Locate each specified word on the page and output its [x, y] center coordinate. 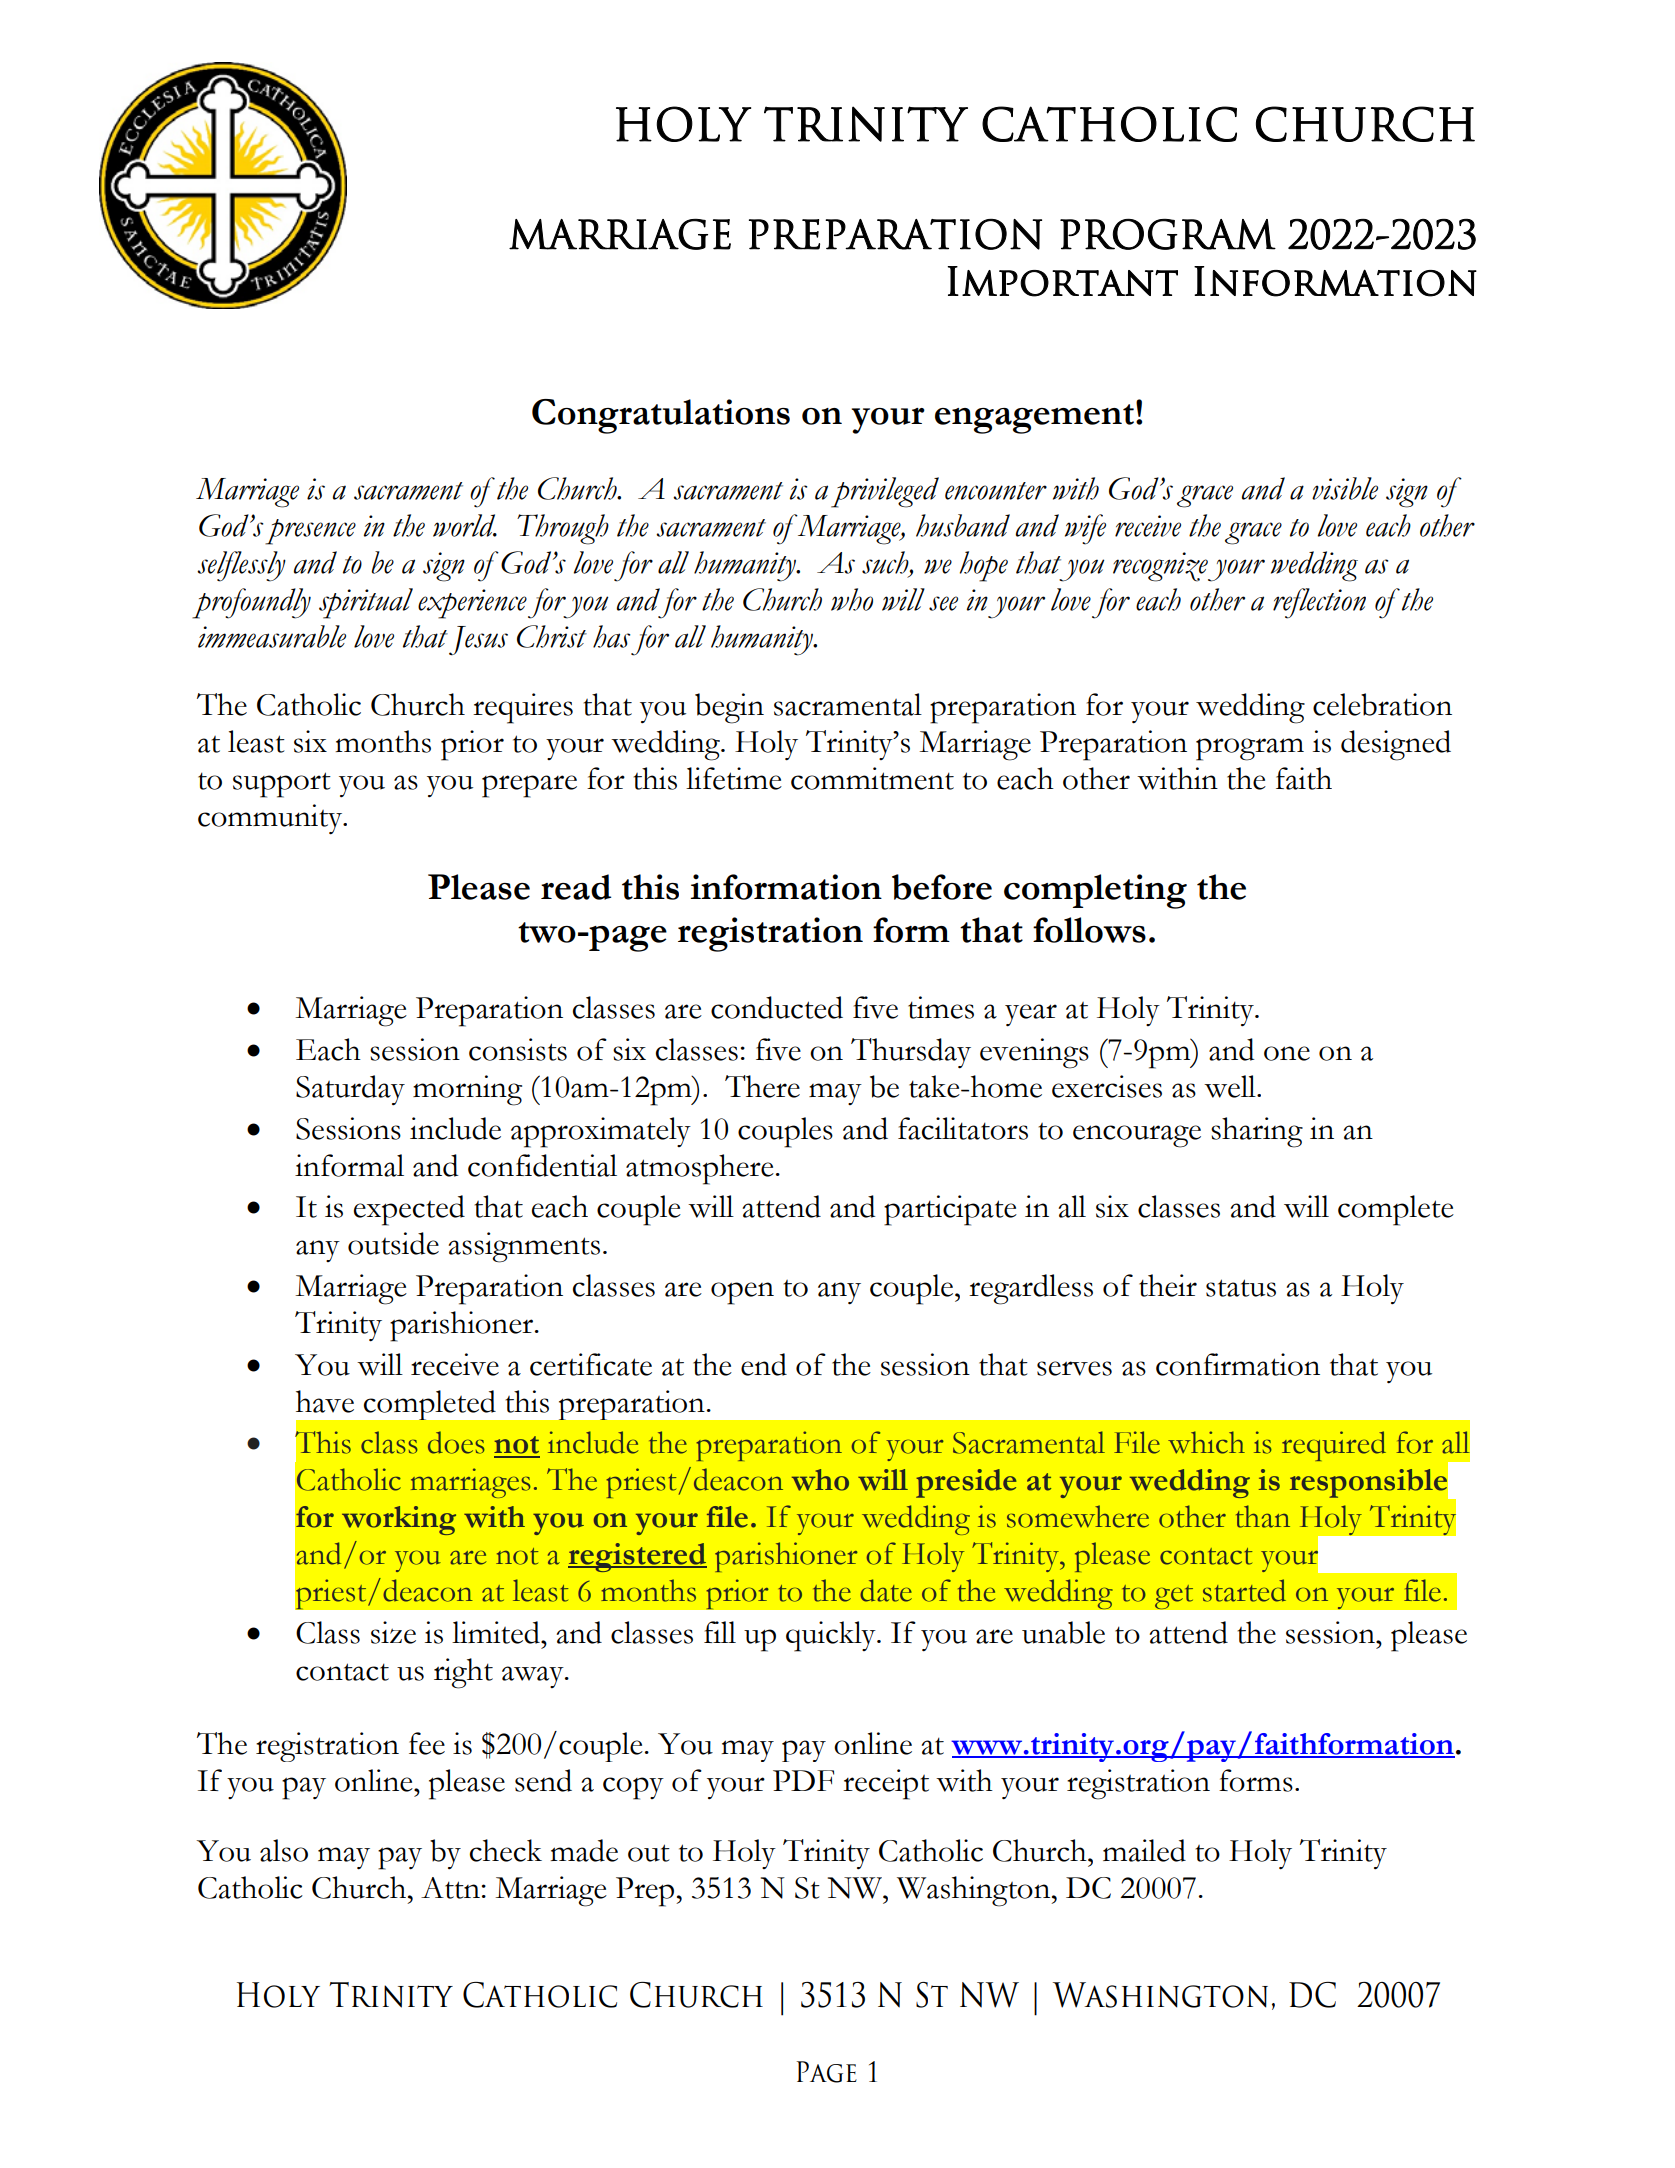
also [284, 1850]
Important [1063, 281]
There [762, 1086]
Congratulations [661, 416]
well [1231, 1086]
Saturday [350, 1090]
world [465, 525]
